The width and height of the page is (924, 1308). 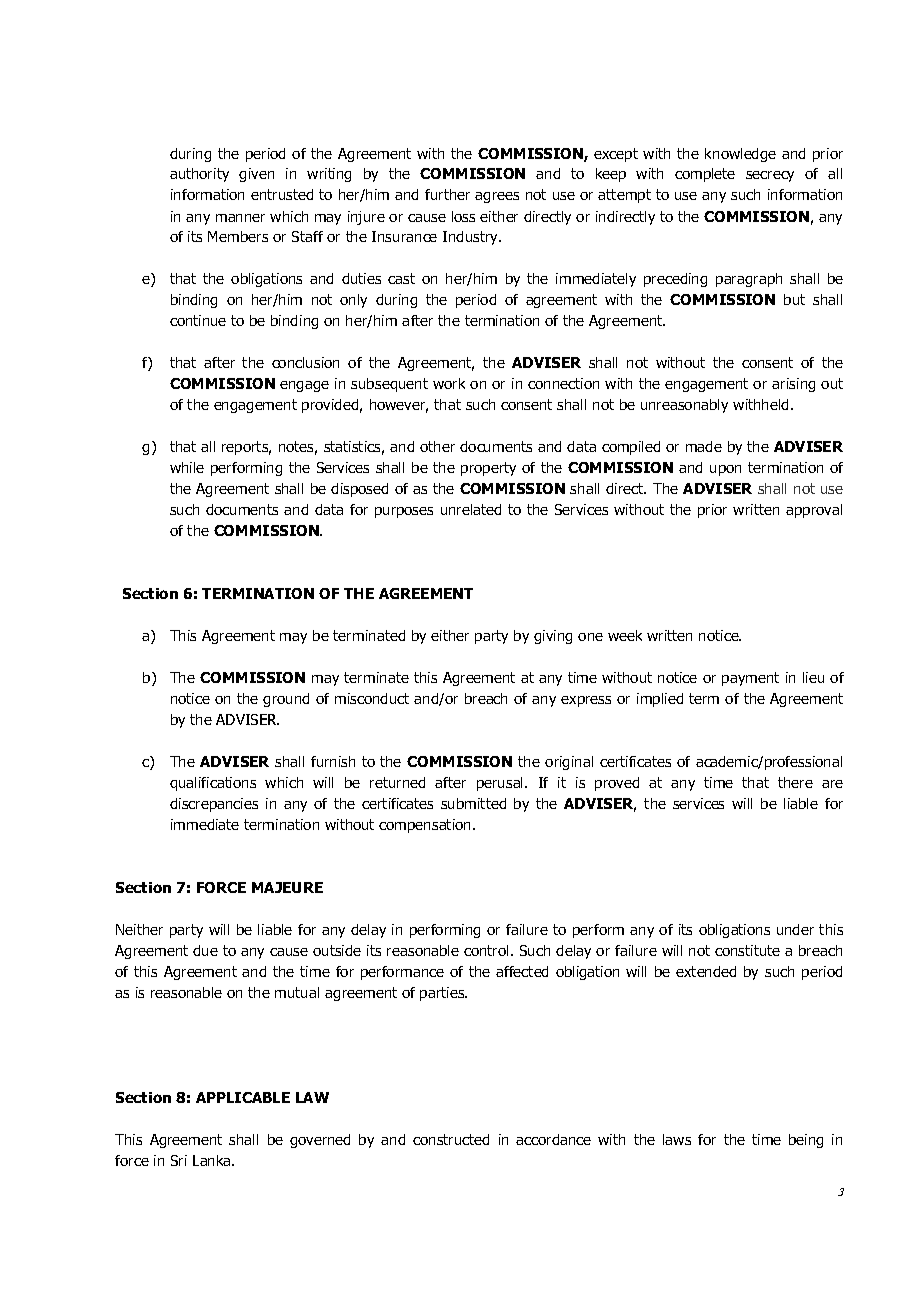 I want to click on being, so click(x=806, y=1141).
